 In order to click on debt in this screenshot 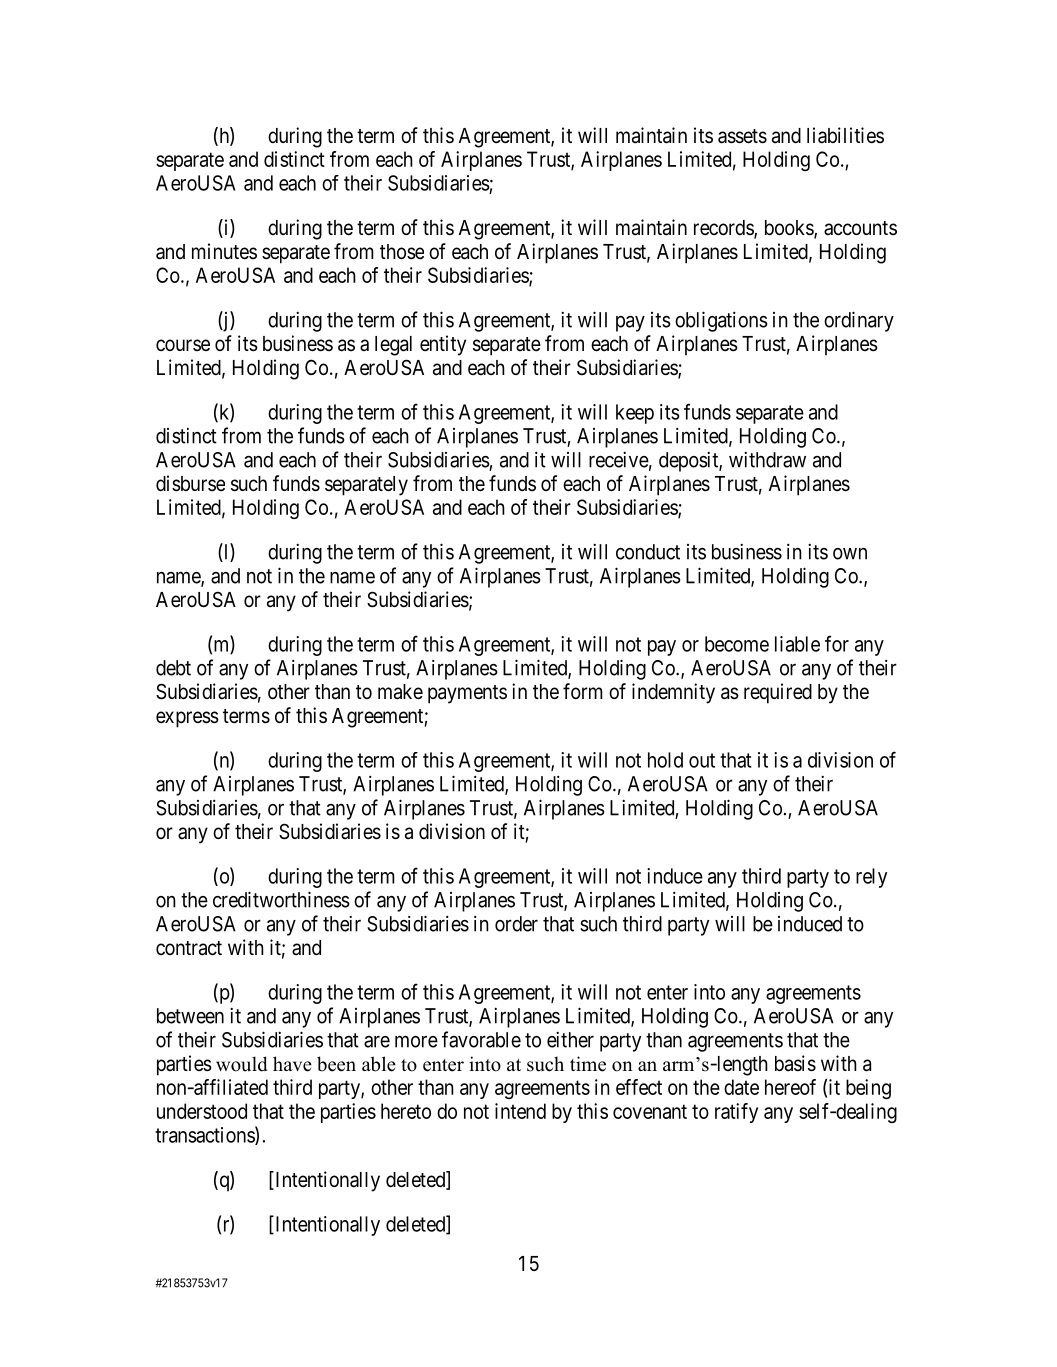, I will do `click(173, 668)`.
